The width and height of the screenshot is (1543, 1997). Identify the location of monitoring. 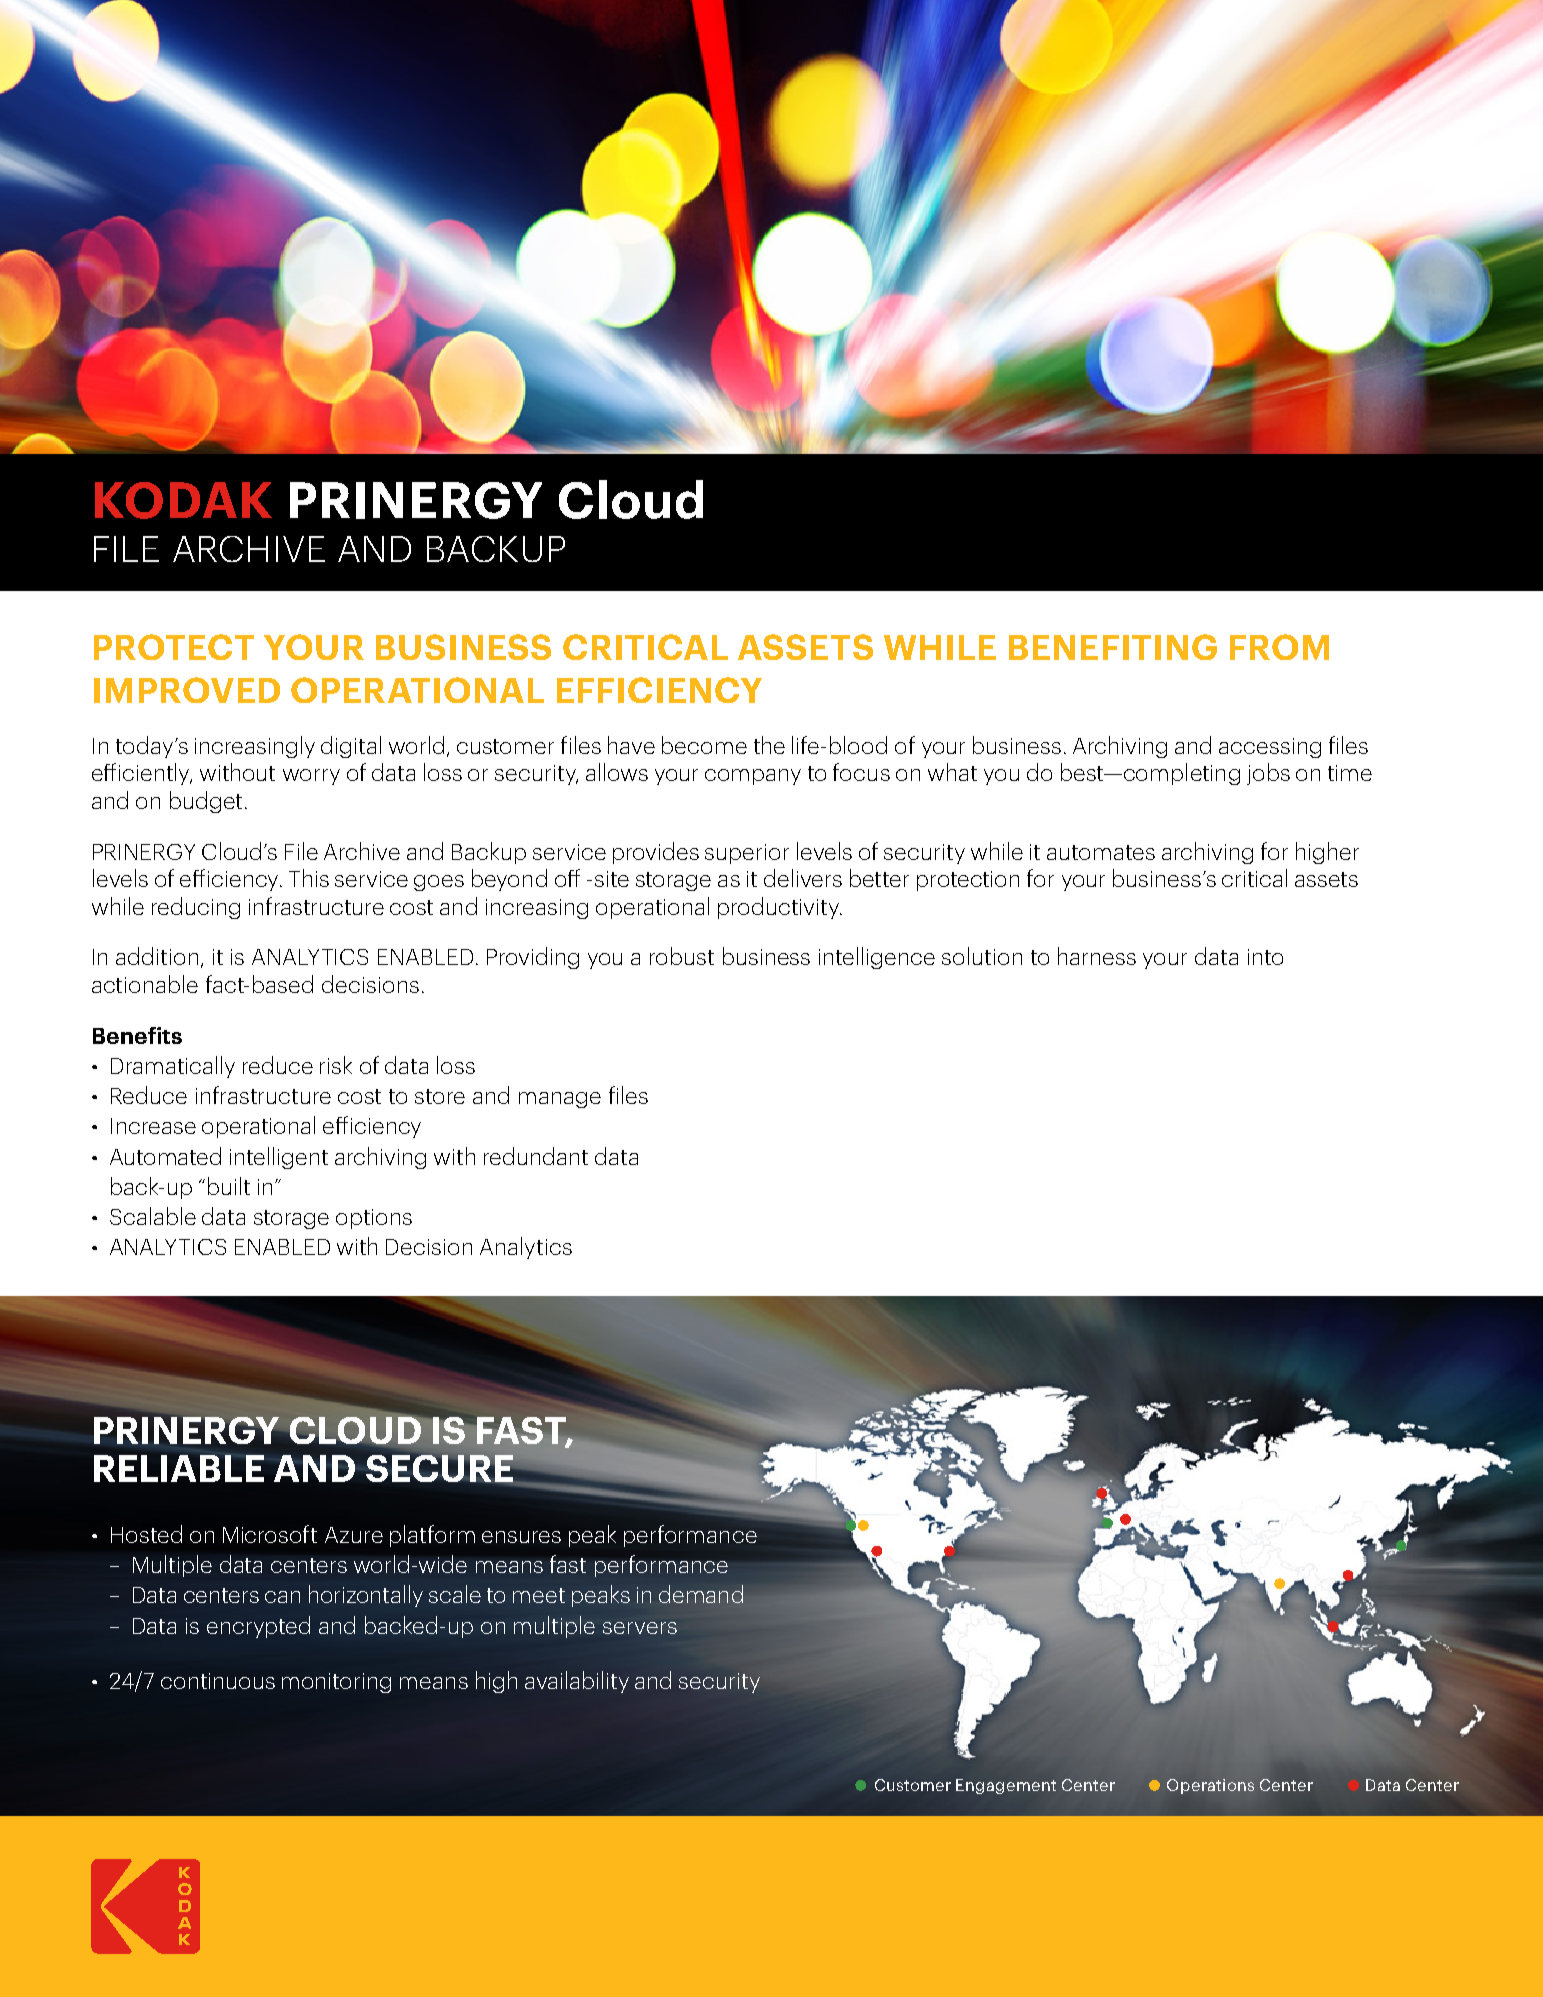
(336, 1683).
